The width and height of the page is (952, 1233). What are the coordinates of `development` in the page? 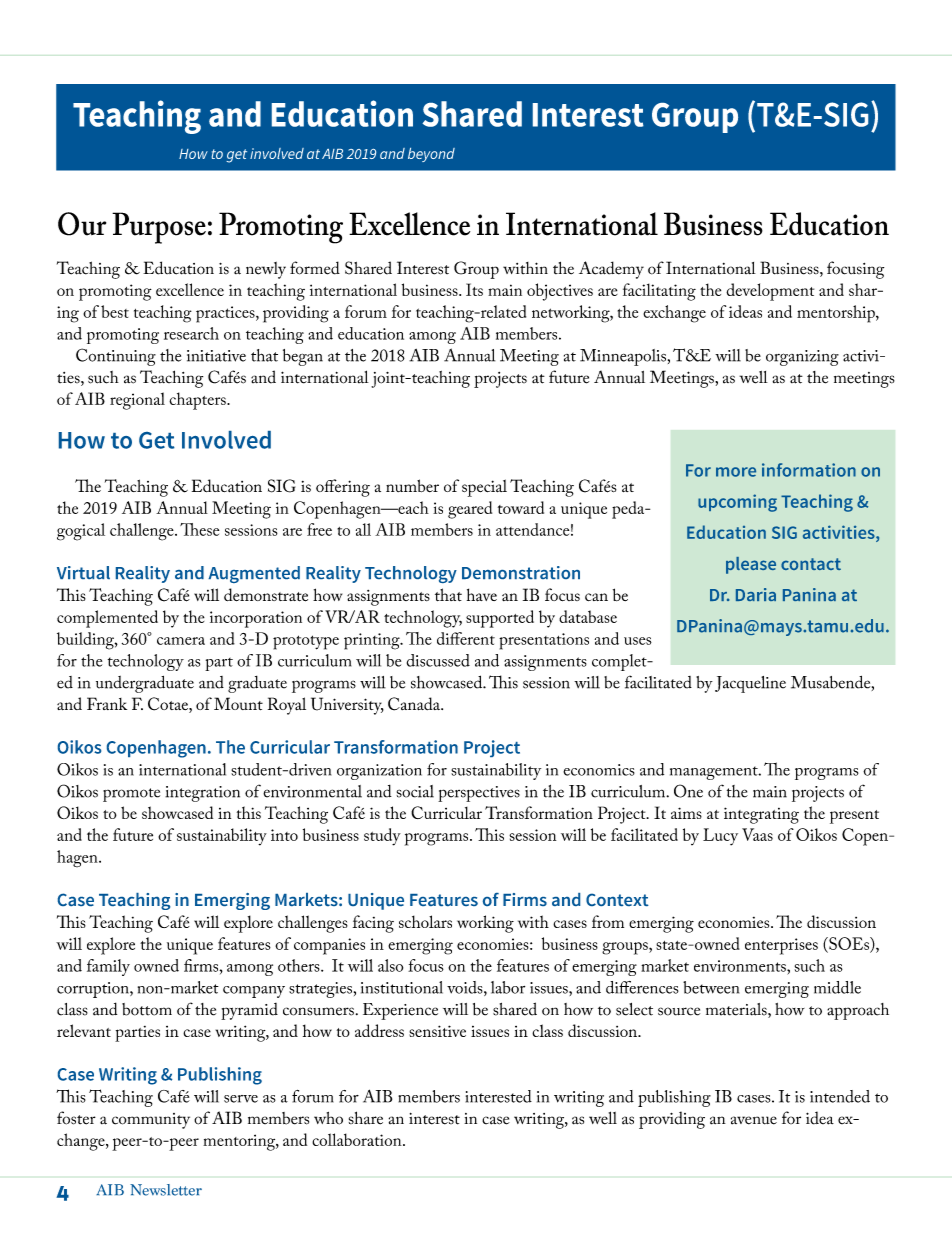 It's located at (770, 292).
